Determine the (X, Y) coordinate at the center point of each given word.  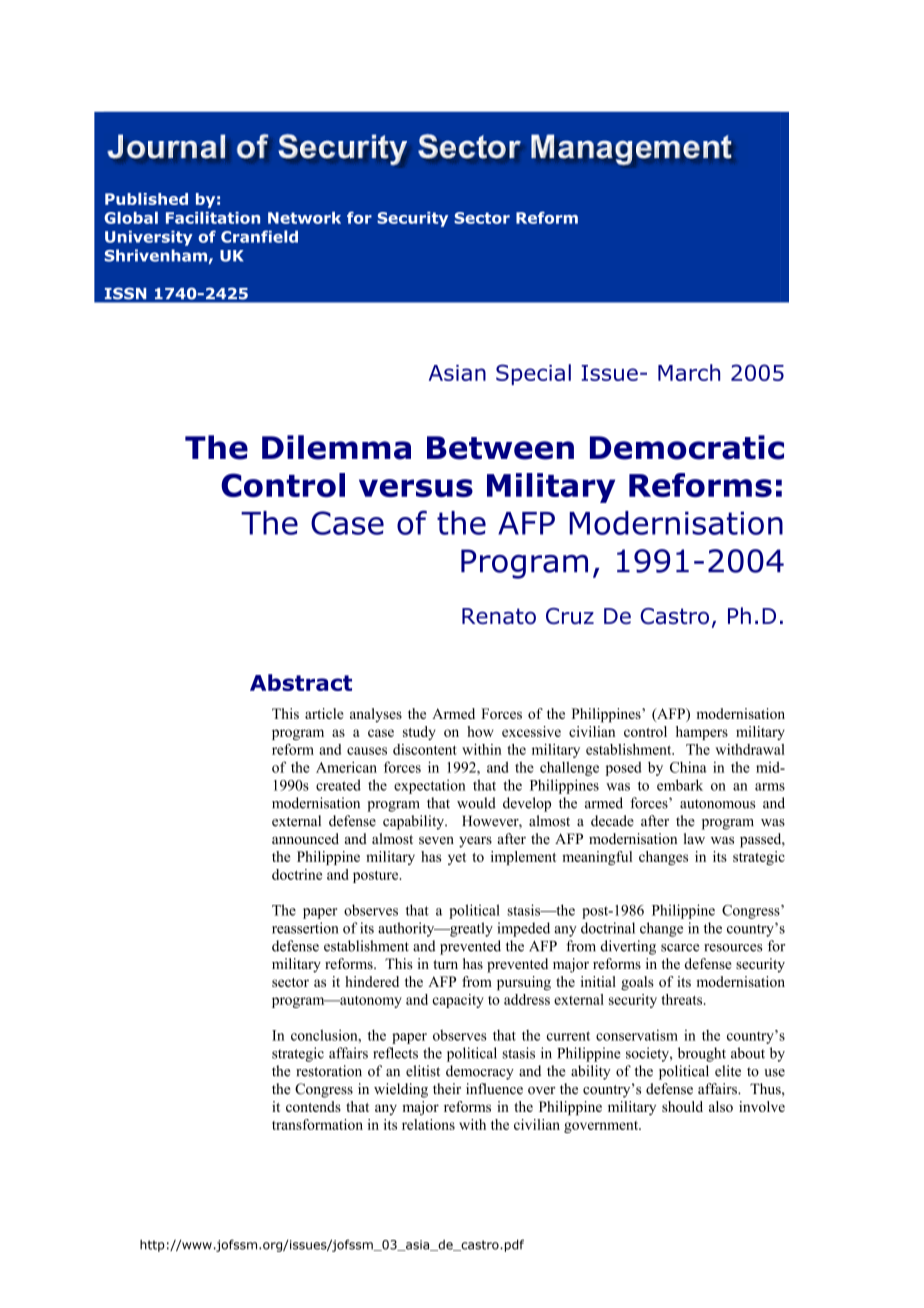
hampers (702, 733)
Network (304, 218)
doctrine (297, 874)
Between (500, 448)
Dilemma (336, 447)
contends (313, 1106)
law (694, 838)
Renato (499, 616)
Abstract (301, 682)
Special (533, 374)
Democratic (687, 447)
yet (457, 859)
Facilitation (213, 218)
